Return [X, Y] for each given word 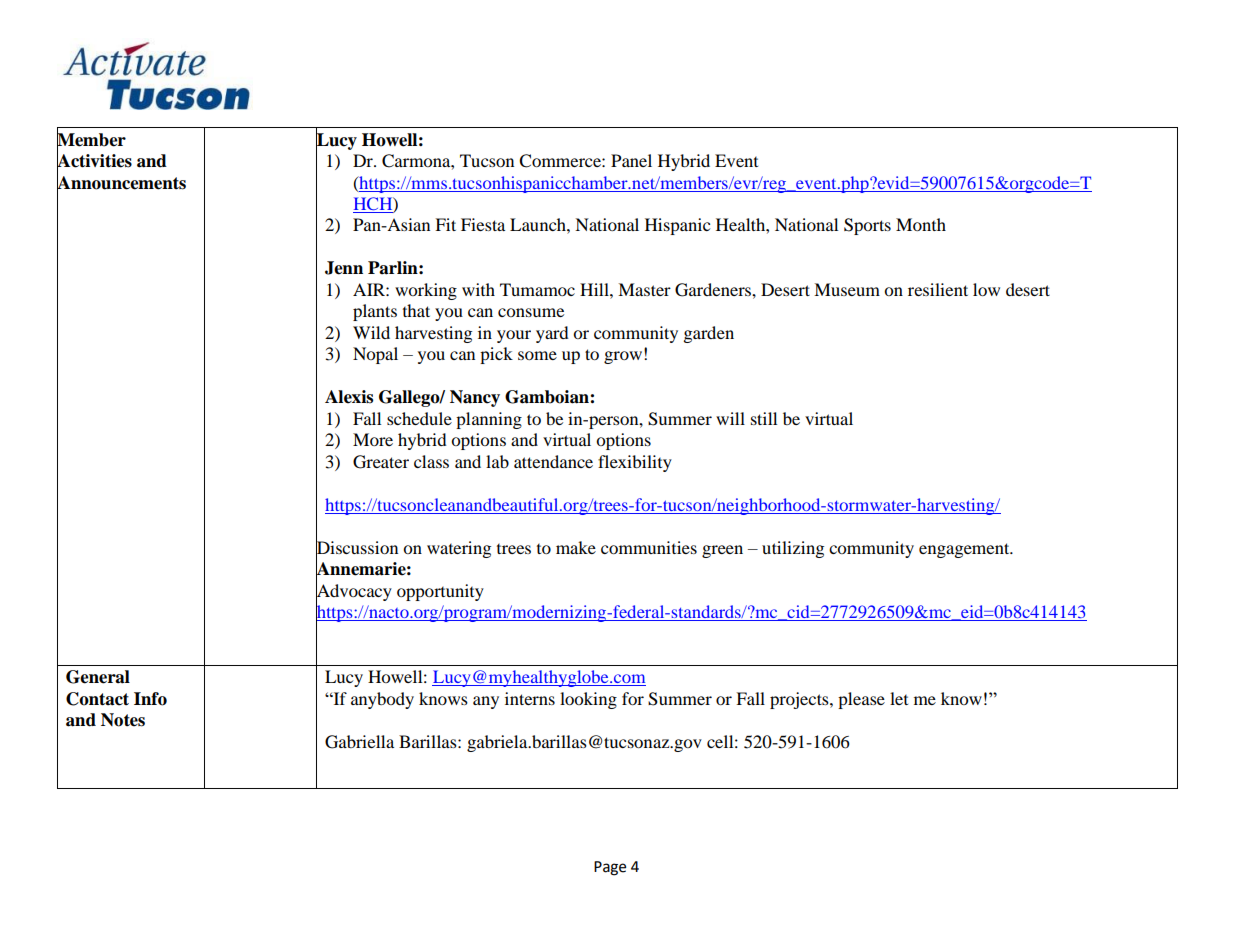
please [861, 700]
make [576, 547]
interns [530, 698]
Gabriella [359, 742]
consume [531, 312]
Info [150, 699]
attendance [553, 461]
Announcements [121, 182]
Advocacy [354, 592]
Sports [867, 226]
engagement [965, 550]
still [764, 418]
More [373, 439]
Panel [631, 160]
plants [375, 312]
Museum [847, 289]
